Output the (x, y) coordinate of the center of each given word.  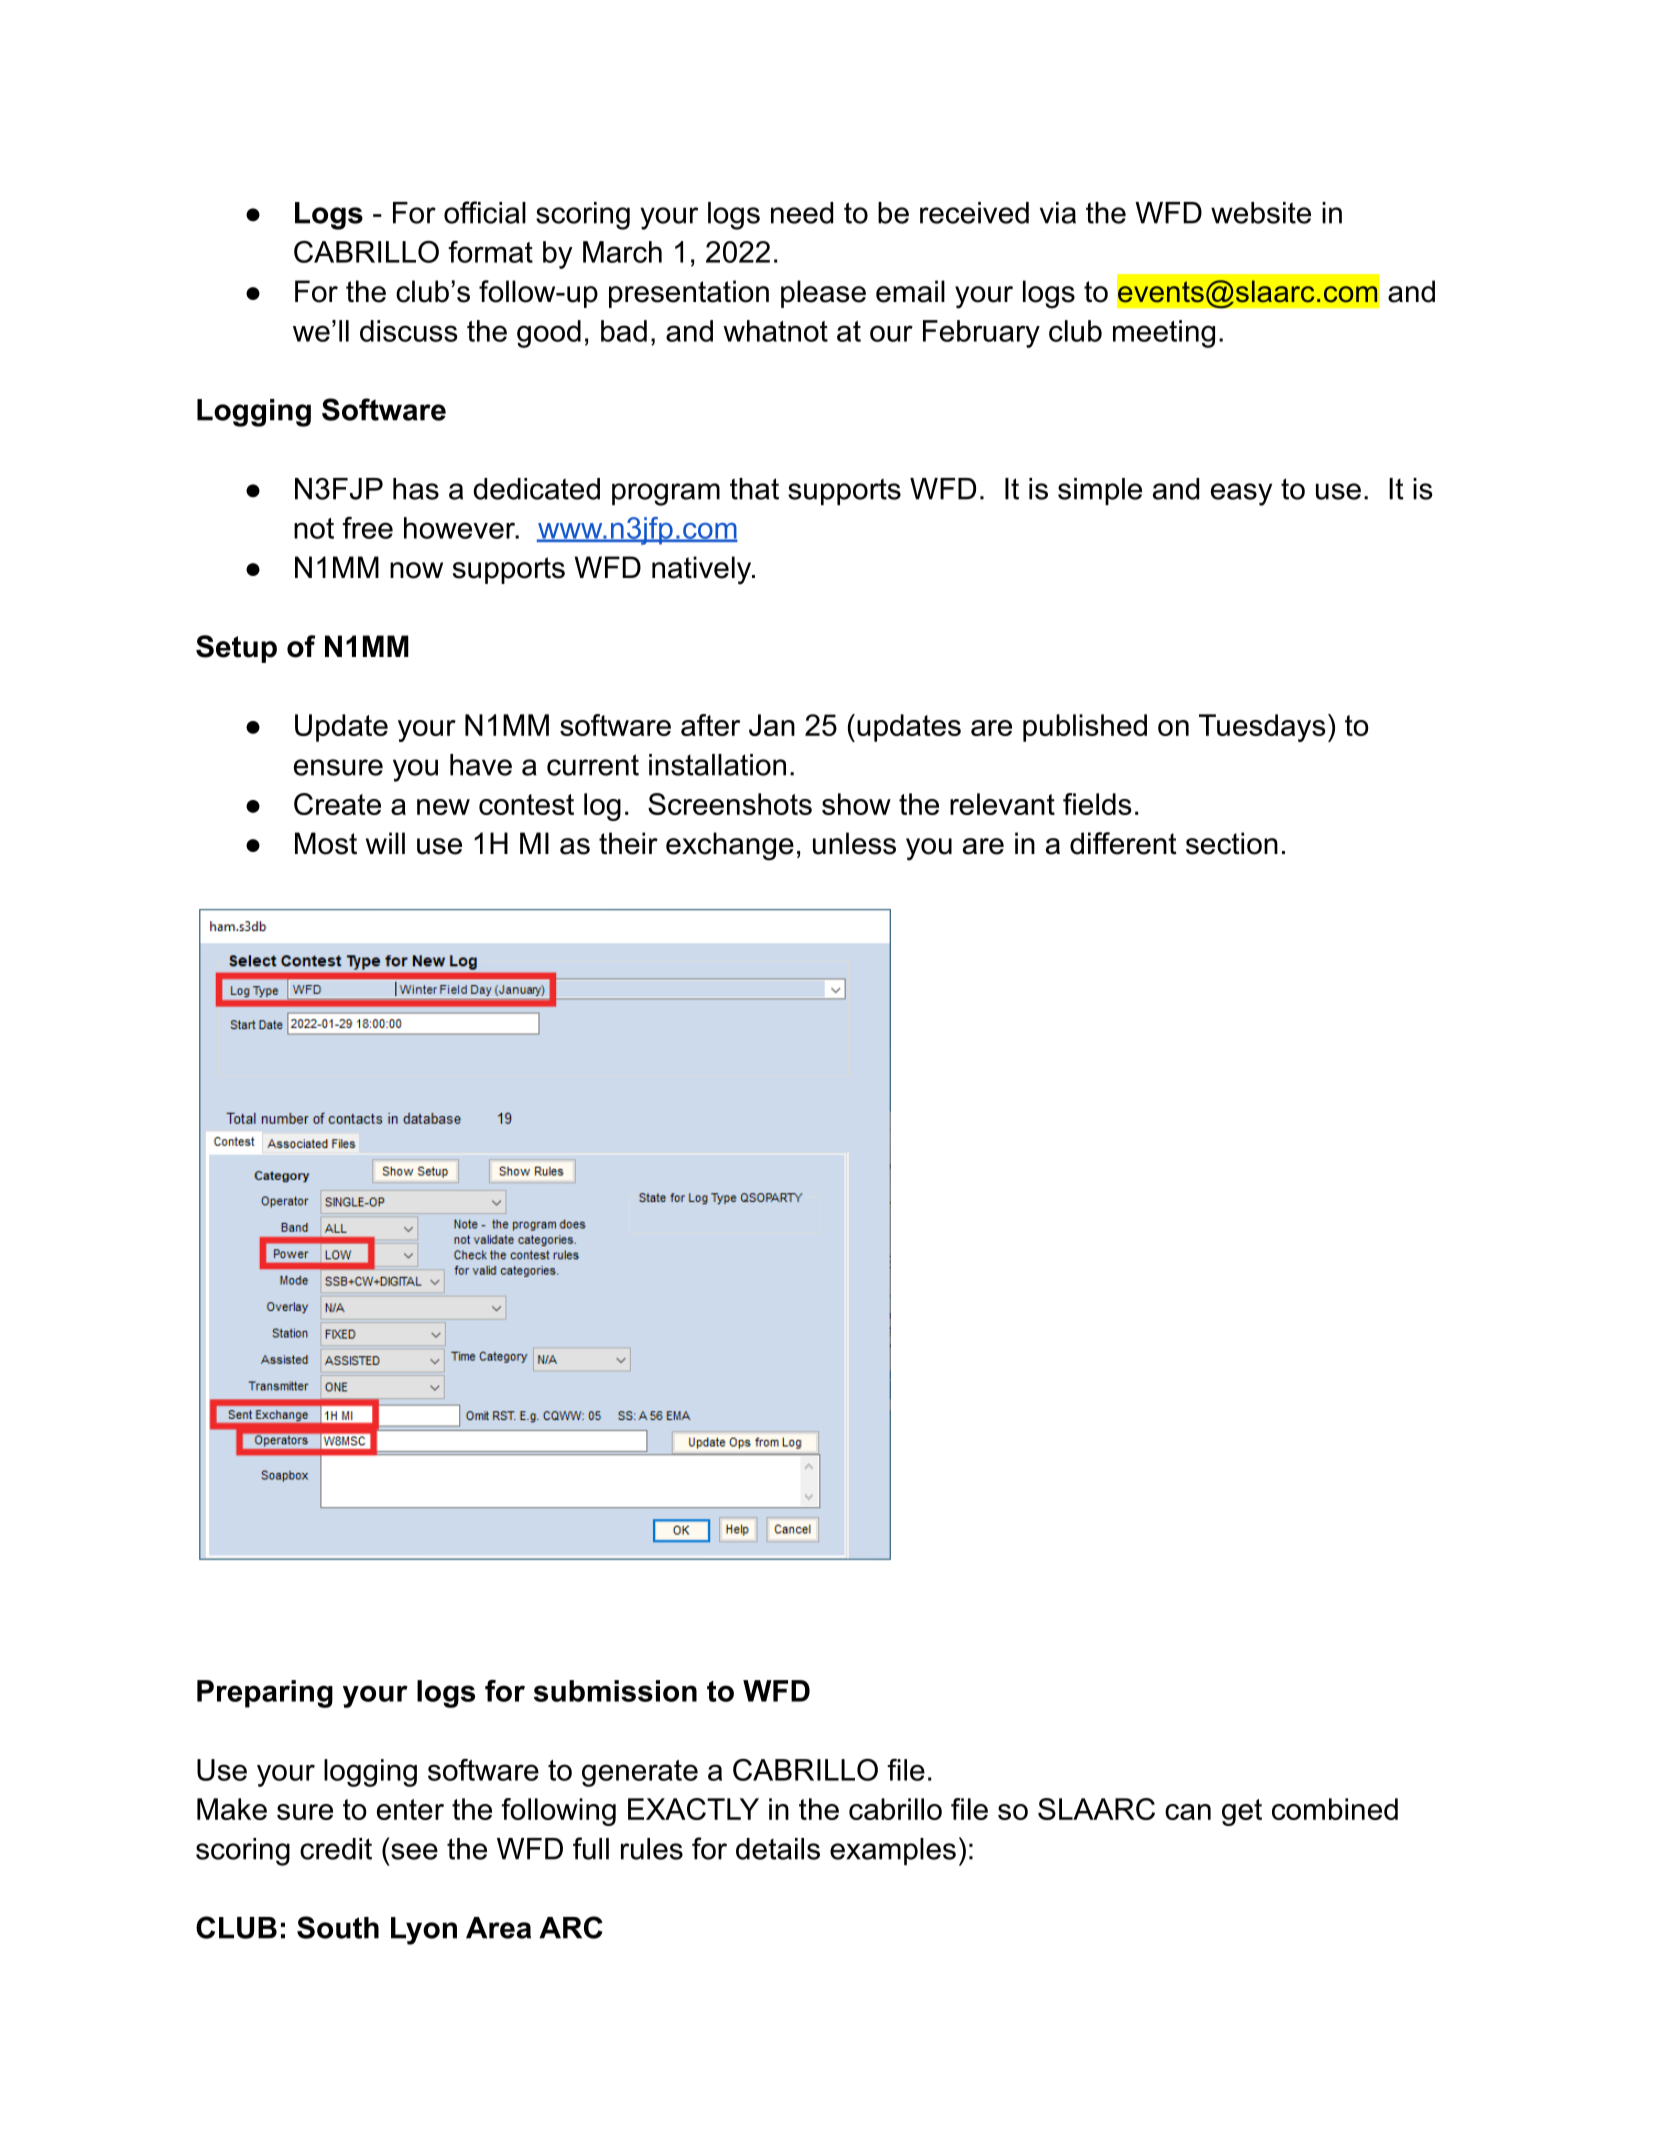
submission (615, 1691)
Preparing (265, 1694)
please (823, 294)
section (1232, 843)
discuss (408, 331)
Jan (772, 725)
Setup (236, 649)
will (385, 843)
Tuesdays (1262, 728)
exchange (730, 846)
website (1261, 213)
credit (336, 1849)
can (1188, 1812)
